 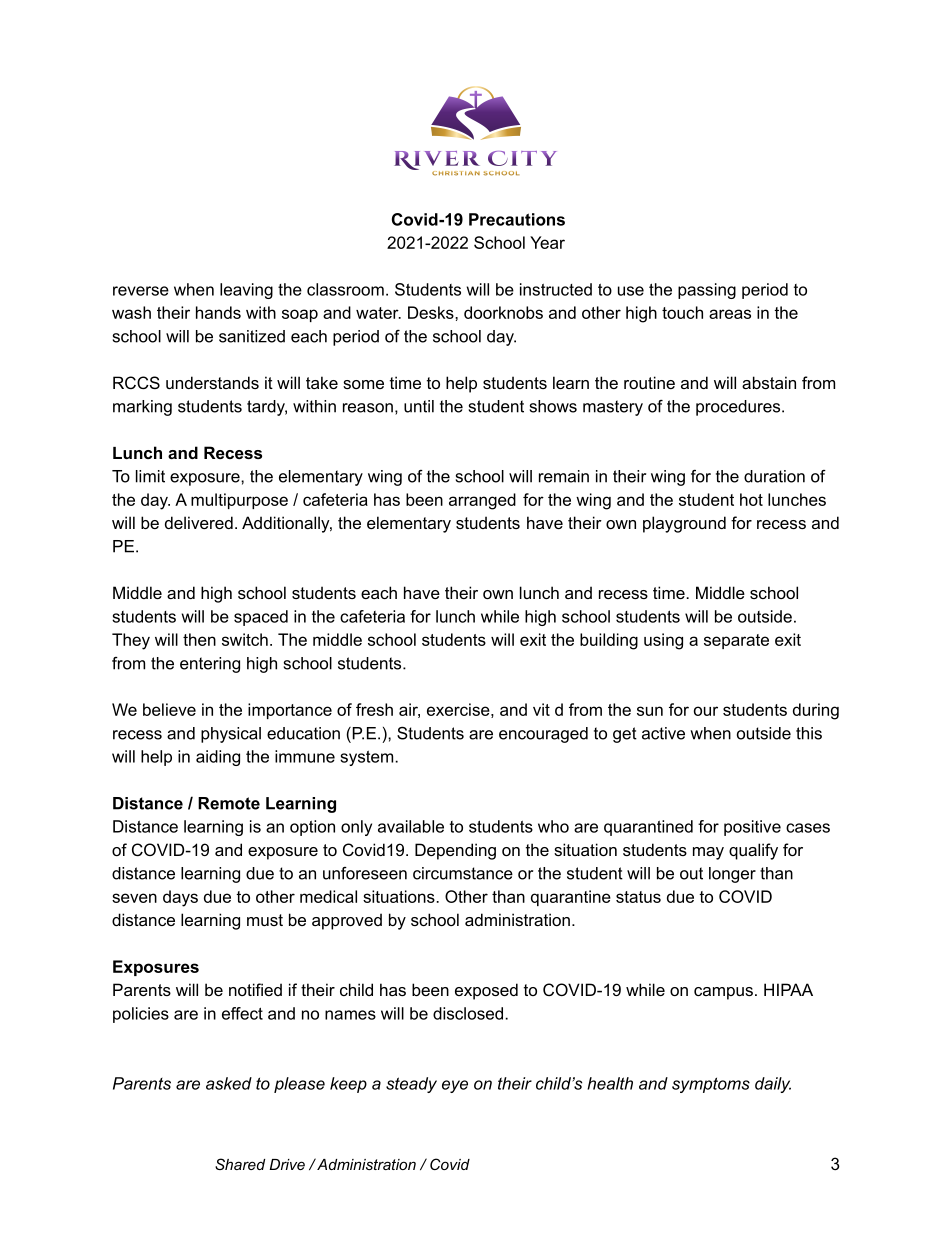 What do you see at coordinates (684, 524) in the page?
I see `playground` at bounding box center [684, 524].
